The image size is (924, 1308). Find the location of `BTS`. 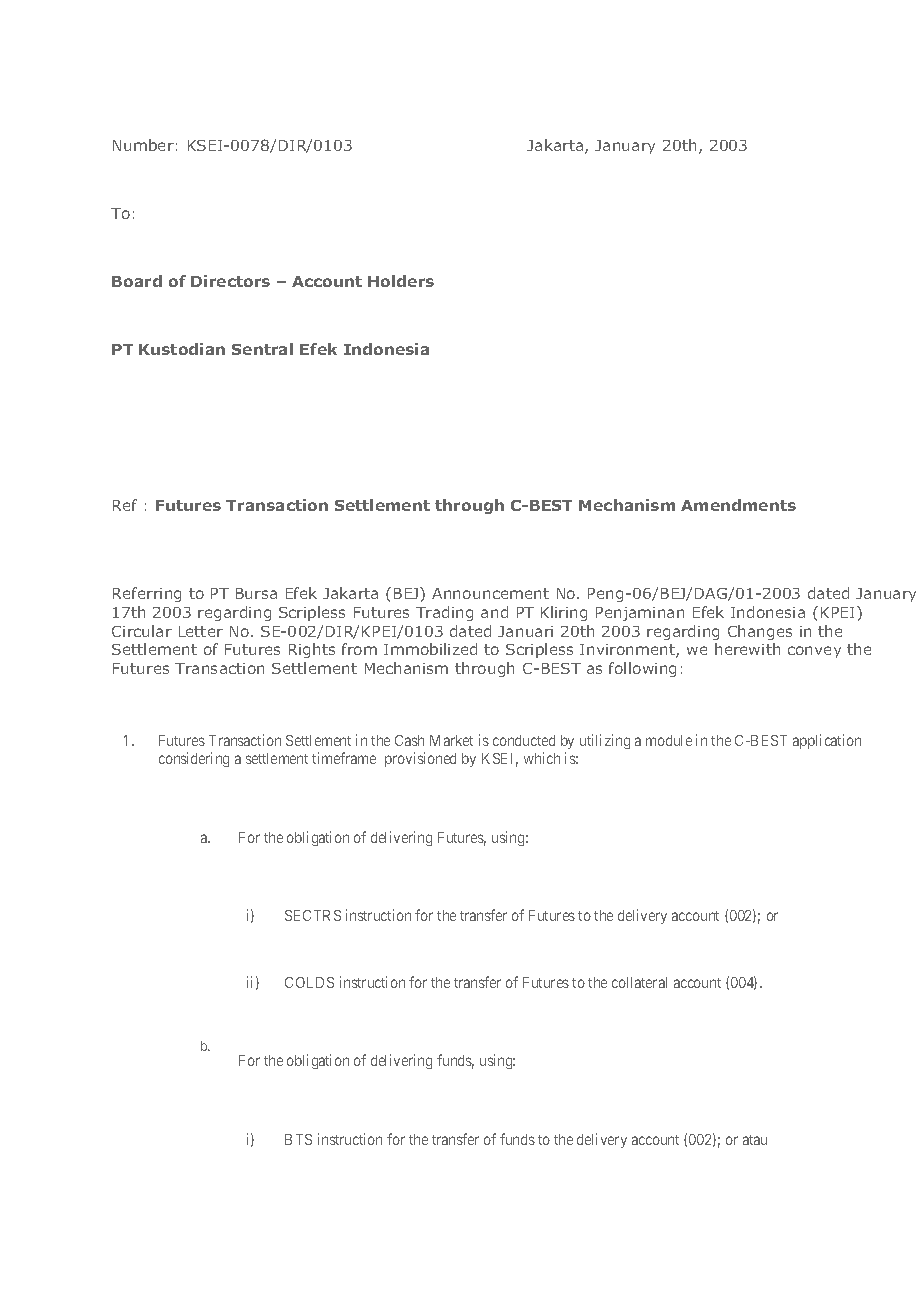

BTS is located at coordinates (298, 1139).
